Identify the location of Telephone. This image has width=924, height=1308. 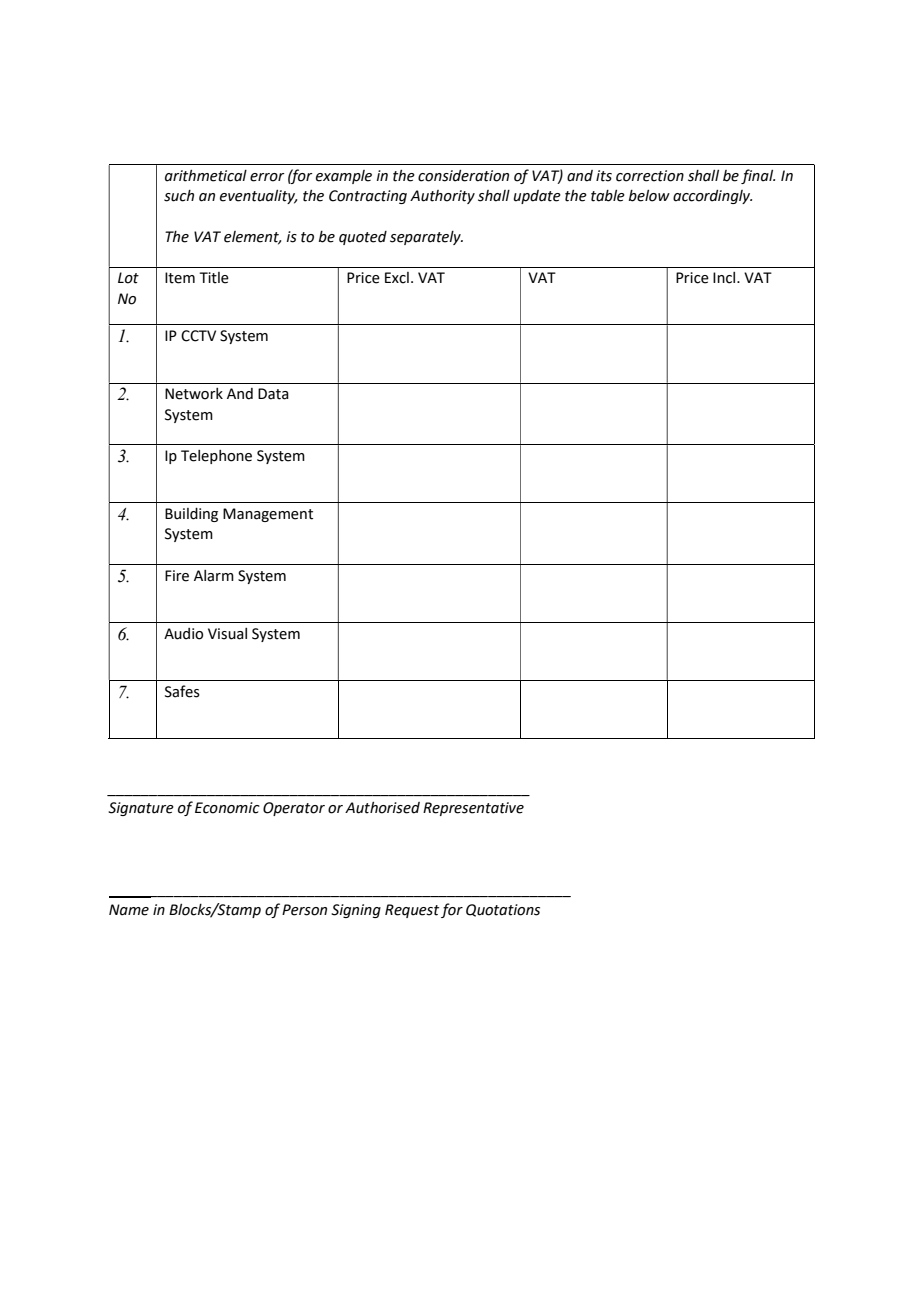
(216, 457).
